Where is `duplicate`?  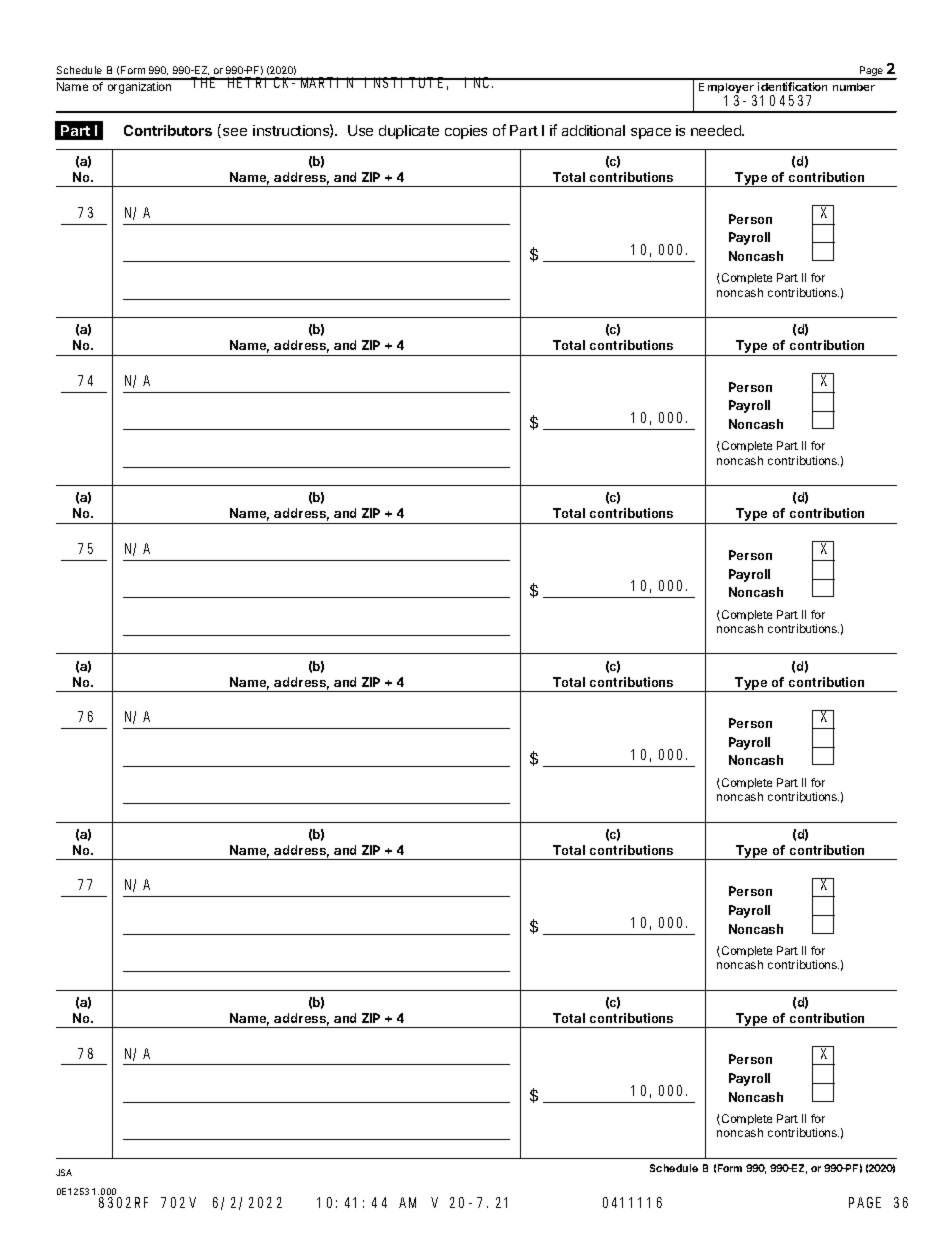 duplicate is located at coordinates (409, 132).
